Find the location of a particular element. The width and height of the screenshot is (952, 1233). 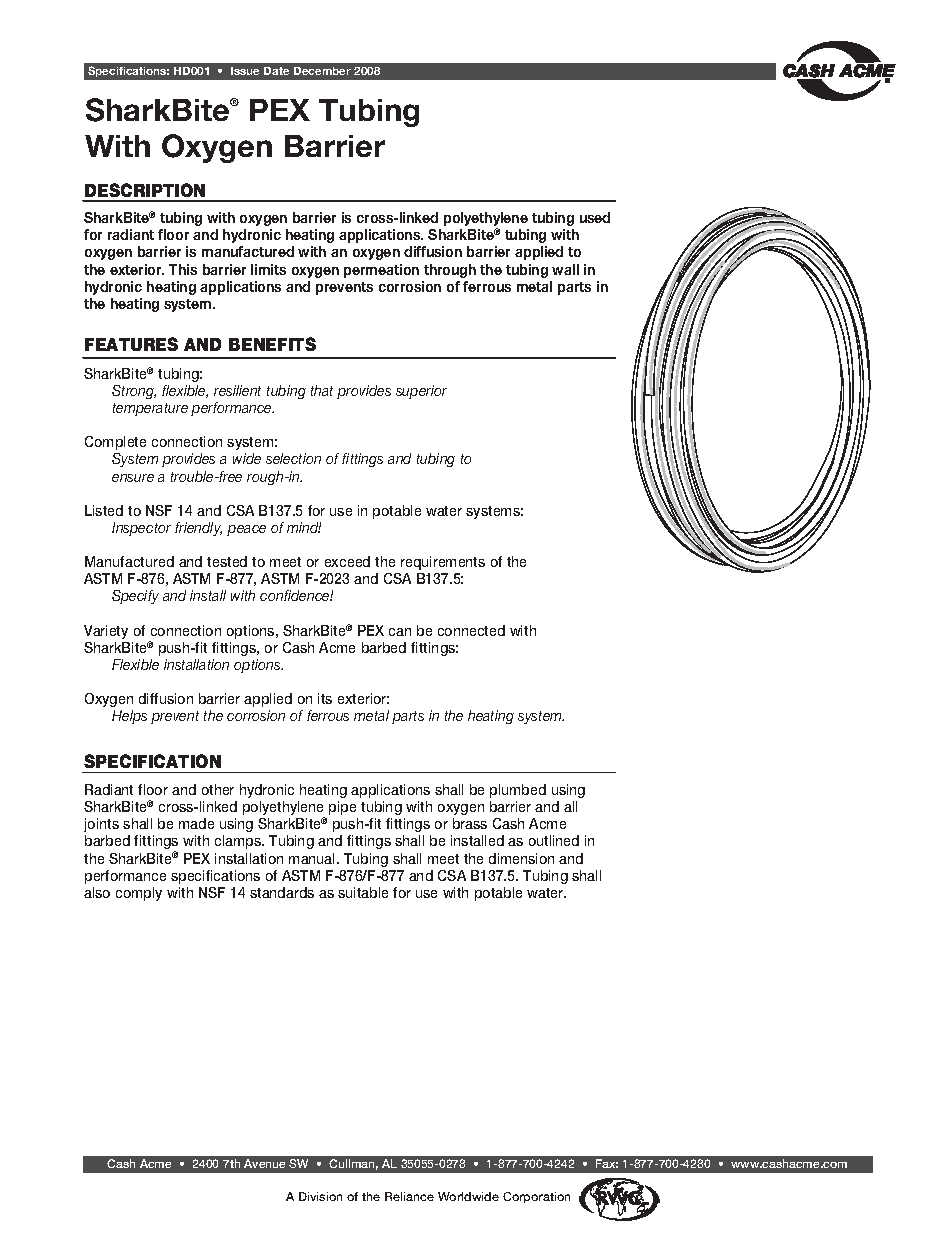

Division is located at coordinates (320, 1196).
